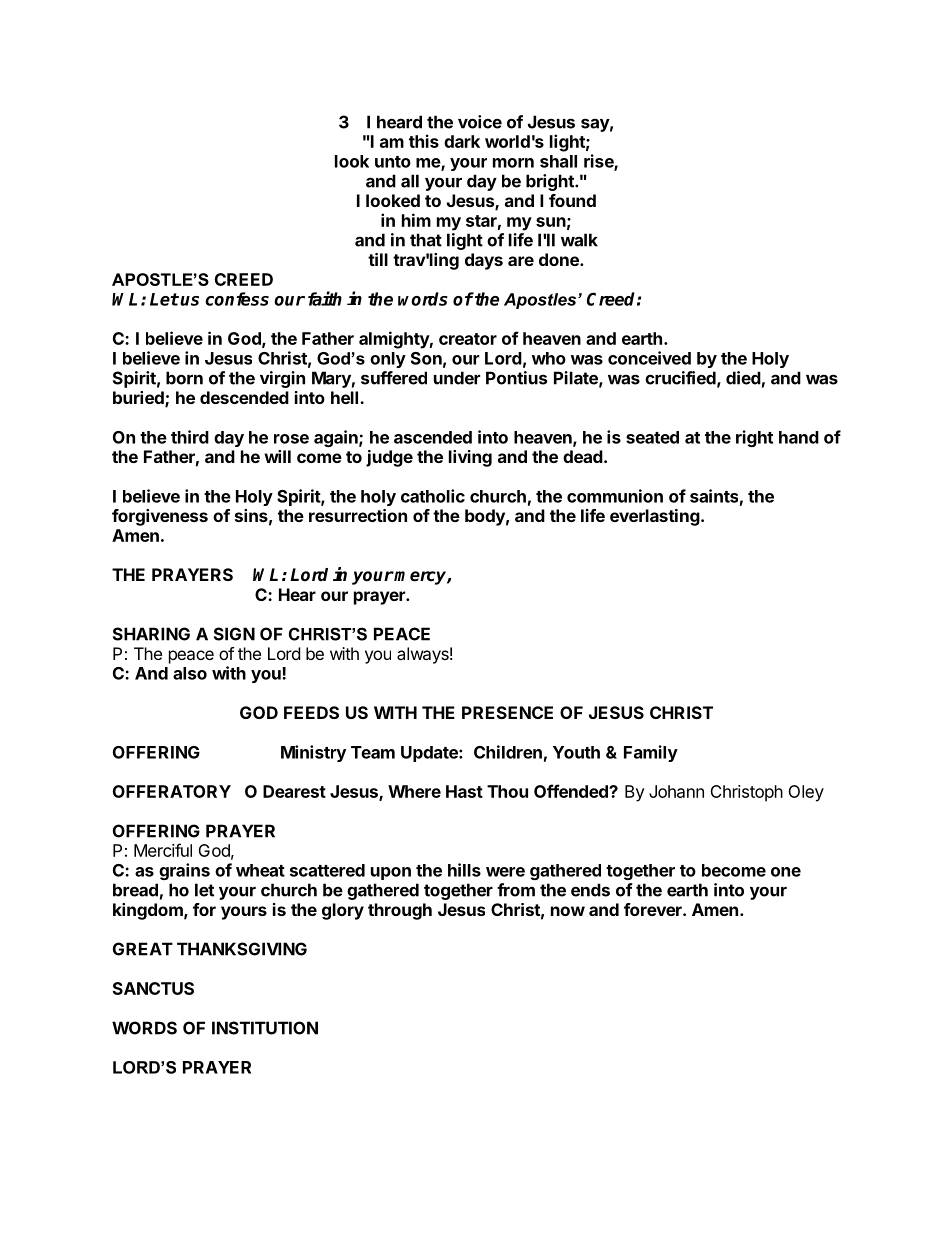  What do you see at coordinates (433, 437) in the screenshot?
I see `ascended` at bounding box center [433, 437].
